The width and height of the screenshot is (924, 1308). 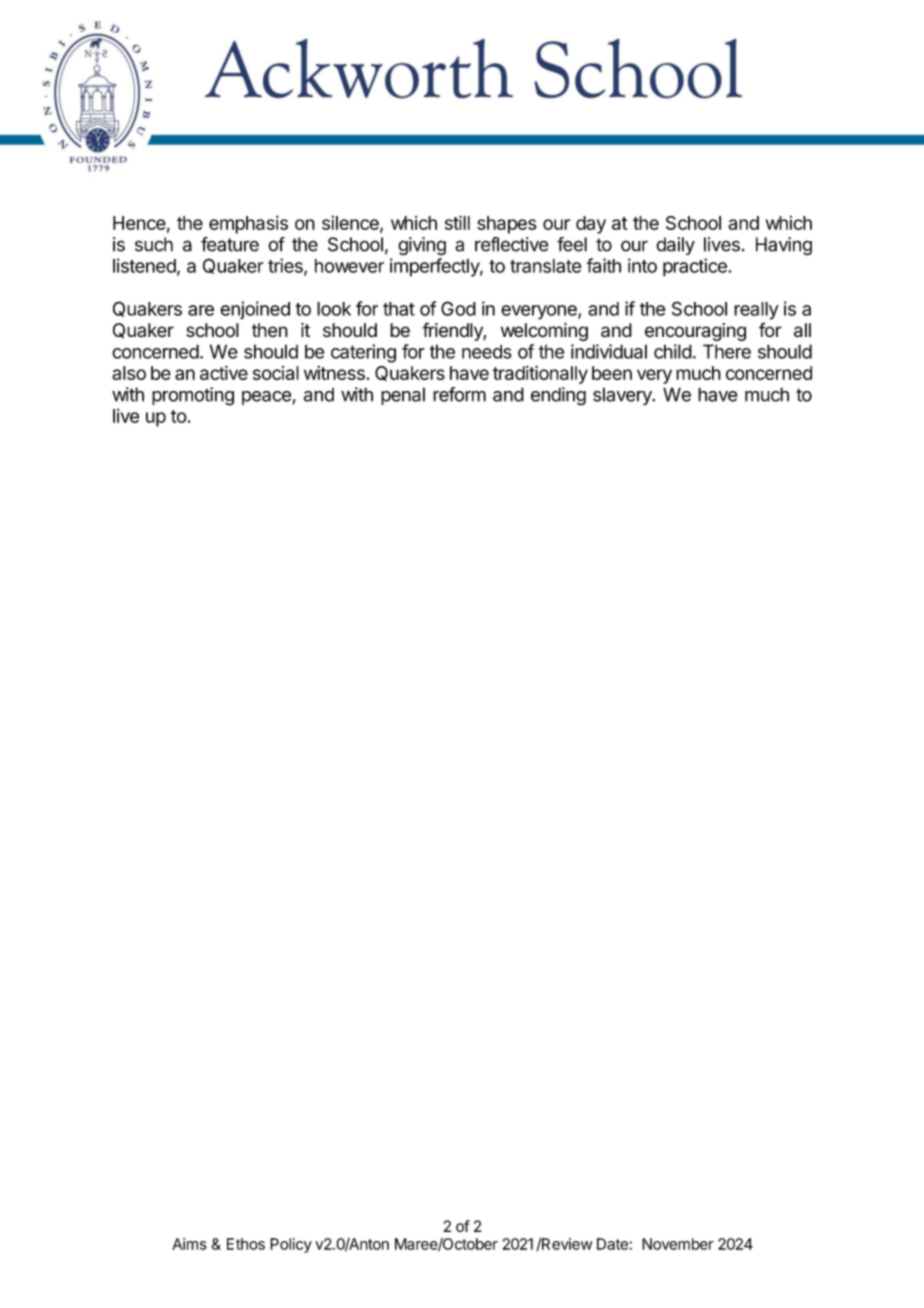 What do you see at coordinates (422, 246) in the screenshot?
I see `giving` at bounding box center [422, 246].
